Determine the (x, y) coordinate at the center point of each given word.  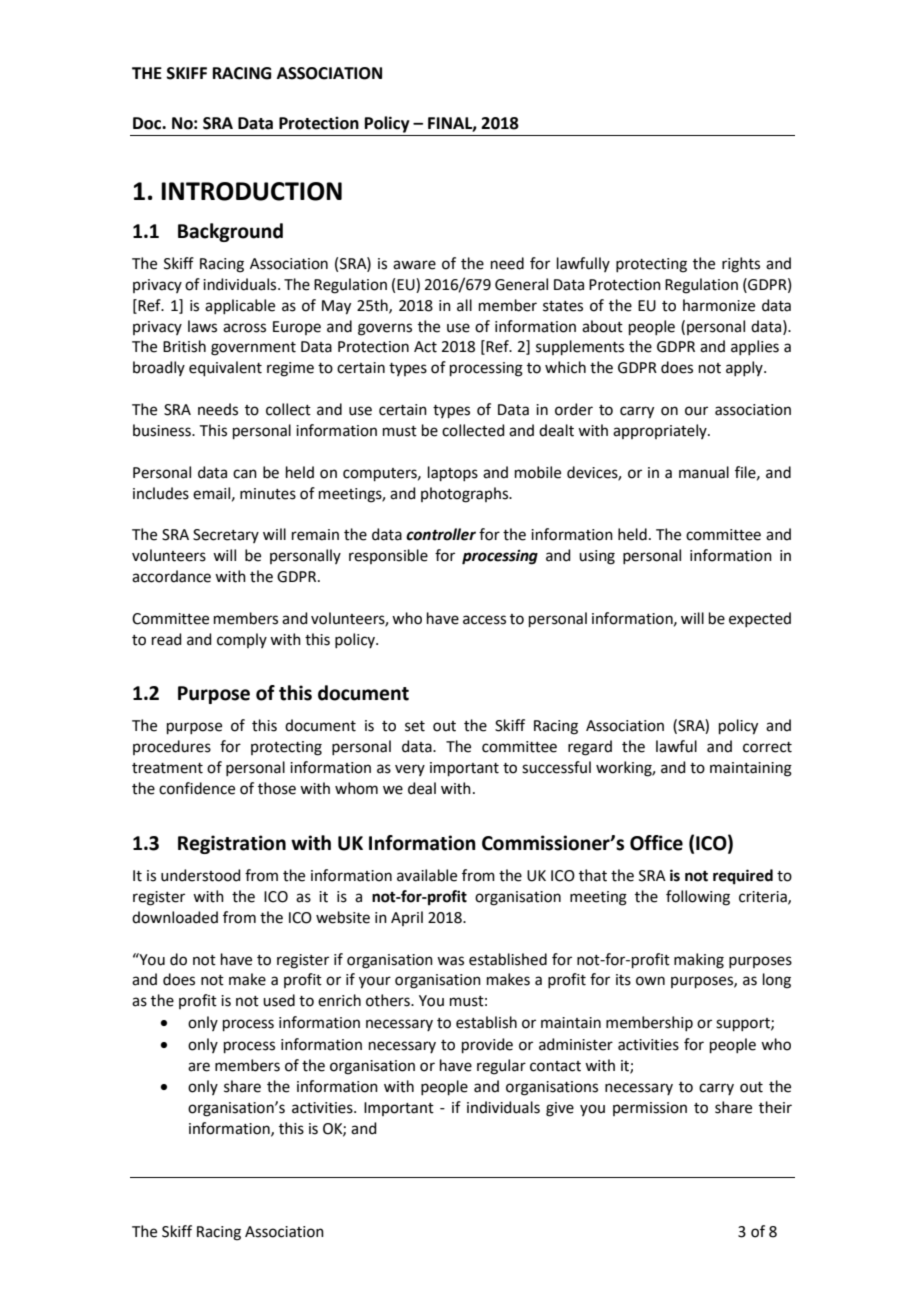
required (743, 877)
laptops (453, 473)
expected (760, 619)
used (279, 1000)
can (245, 474)
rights (741, 265)
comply (242, 640)
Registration (232, 844)
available (427, 875)
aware (414, 265)
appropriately (661, 431)
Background (230, 232)
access (484, 620)
